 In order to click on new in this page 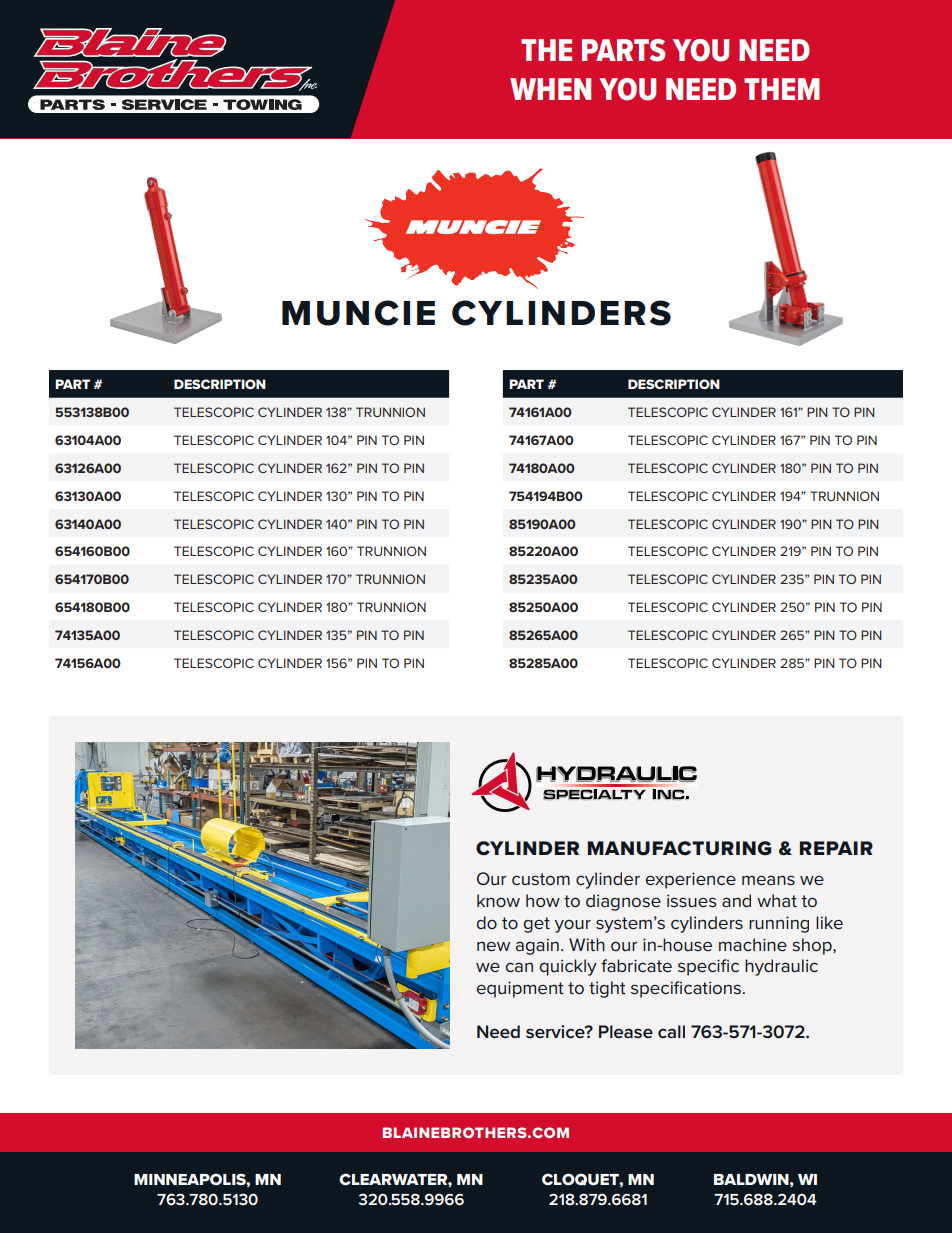, I will do `click(493, 946)`.
